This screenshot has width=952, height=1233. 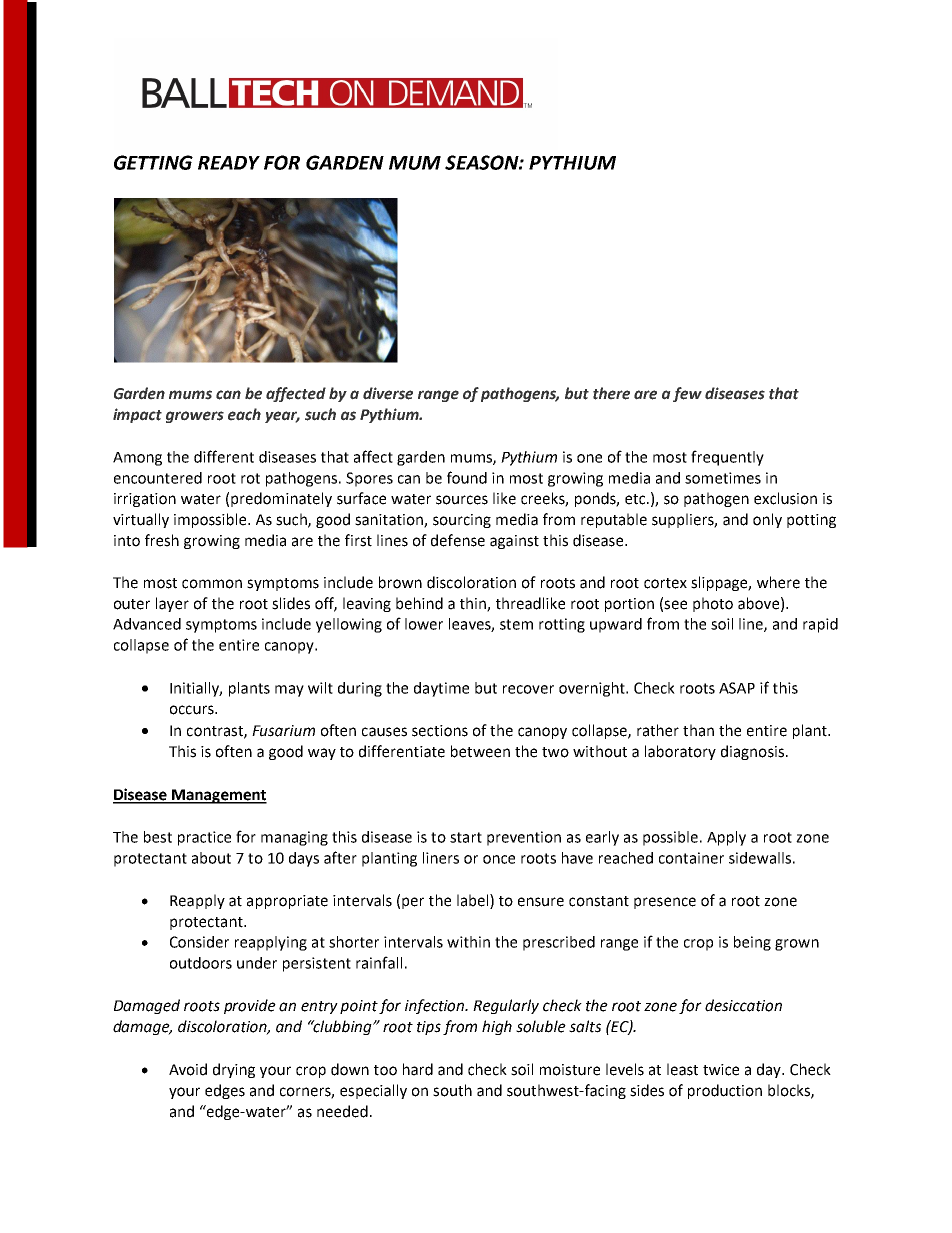 I want to click on READY, so click(x=229, y=163).
